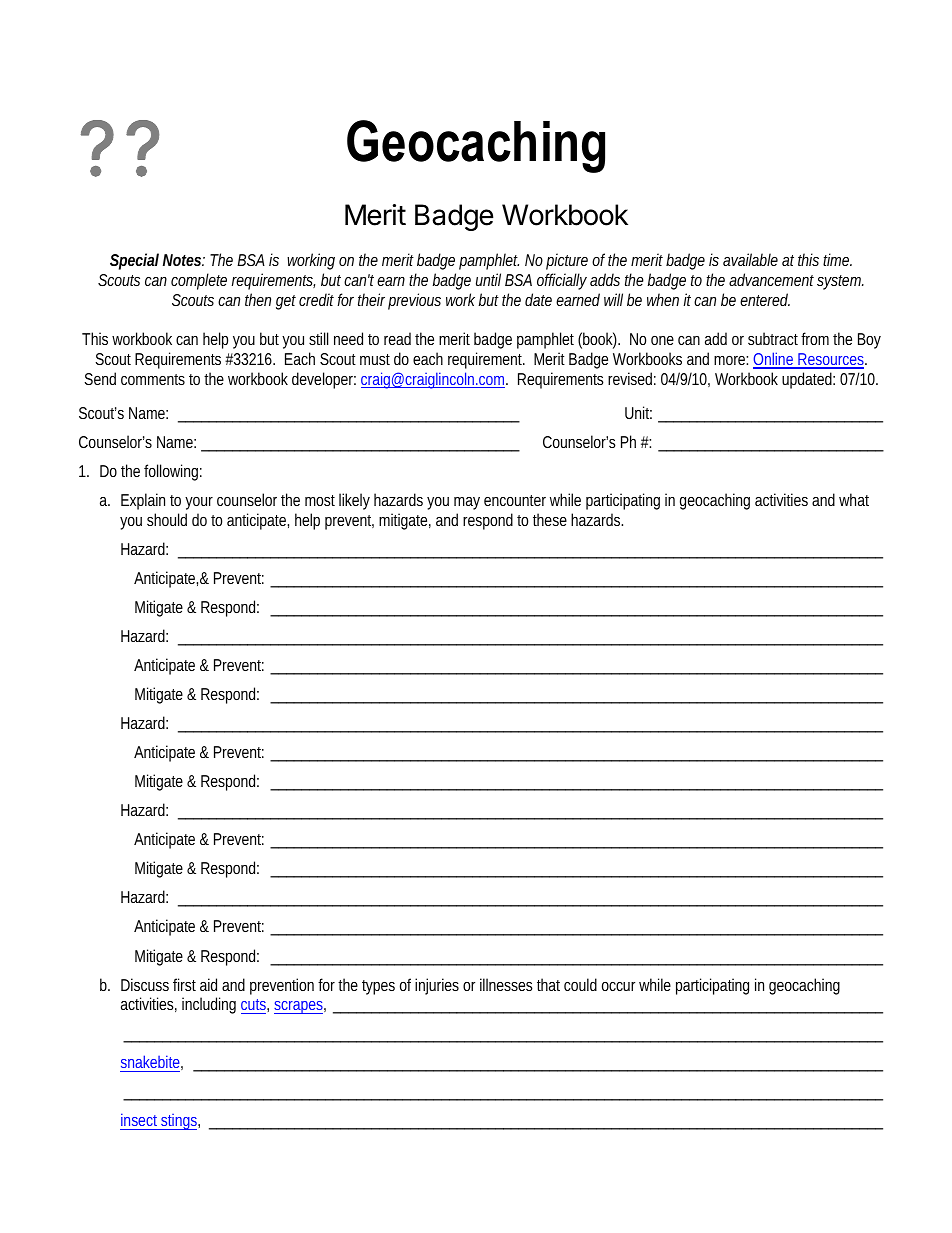 This screenshot has width=952, height=1233. Describe the element at coordinates (488, 279) in the screenshot. I see `until` at that location.
